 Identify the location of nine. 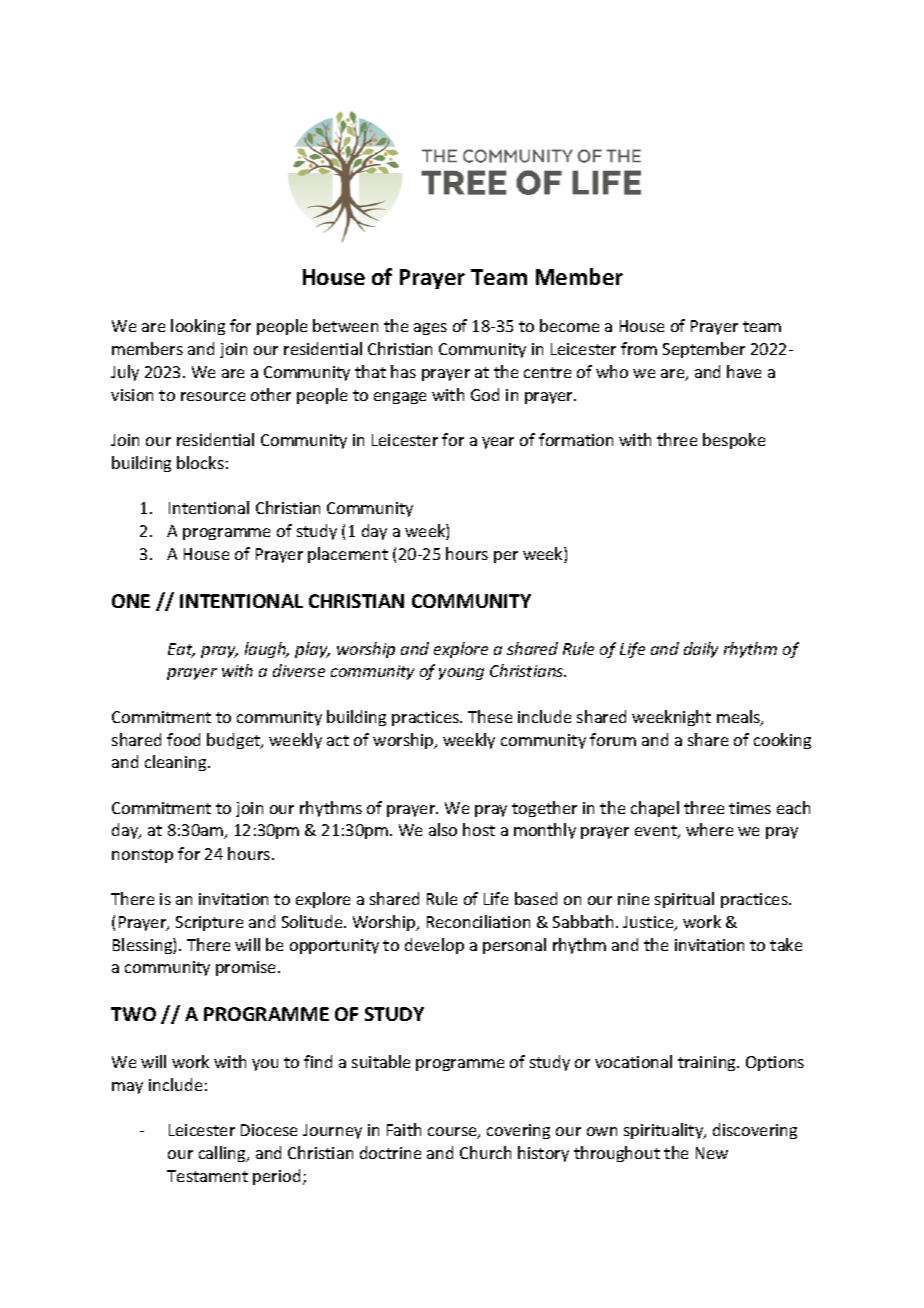
(633, 899).
